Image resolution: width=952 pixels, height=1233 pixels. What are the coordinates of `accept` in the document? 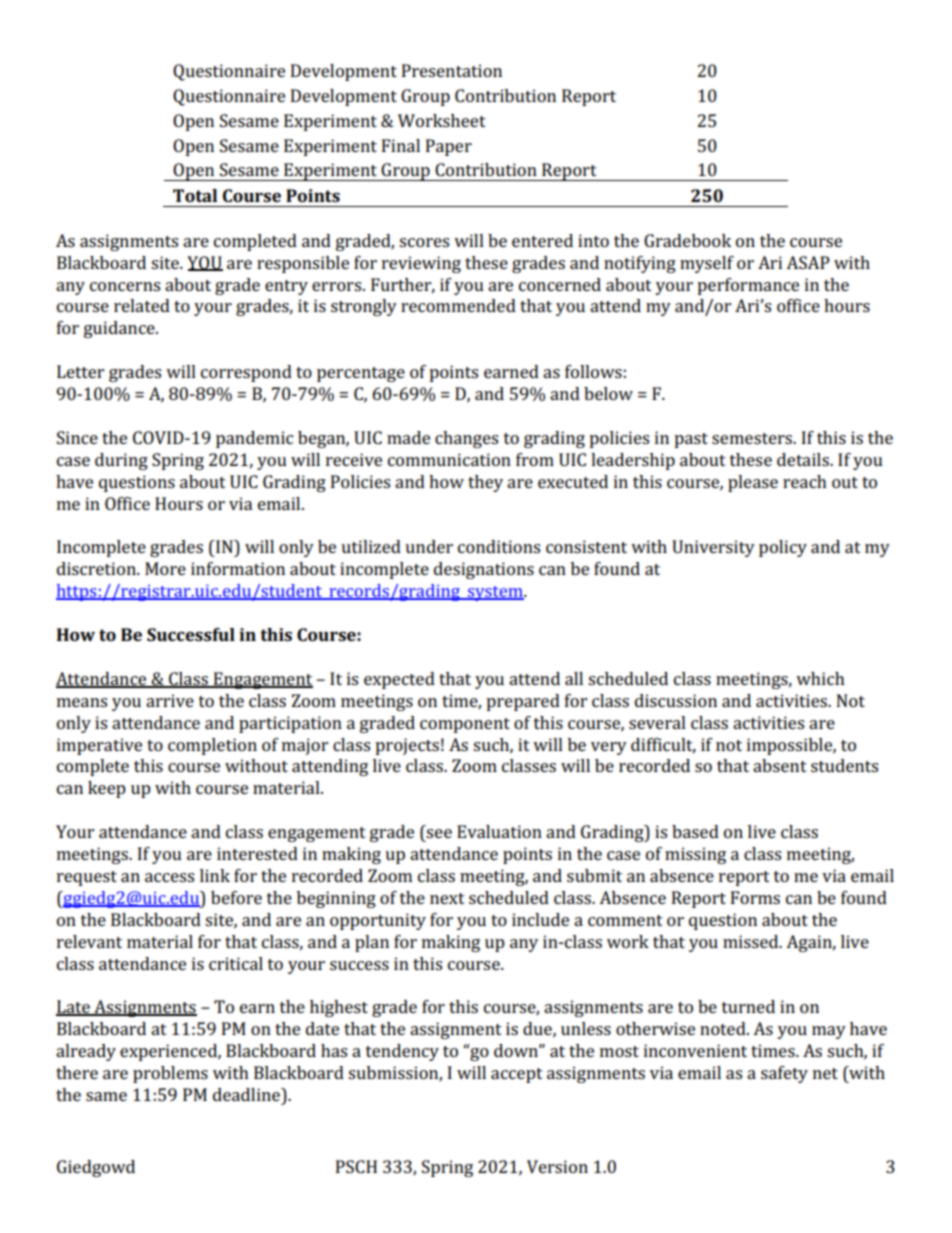 It's located at (517, 1075).
